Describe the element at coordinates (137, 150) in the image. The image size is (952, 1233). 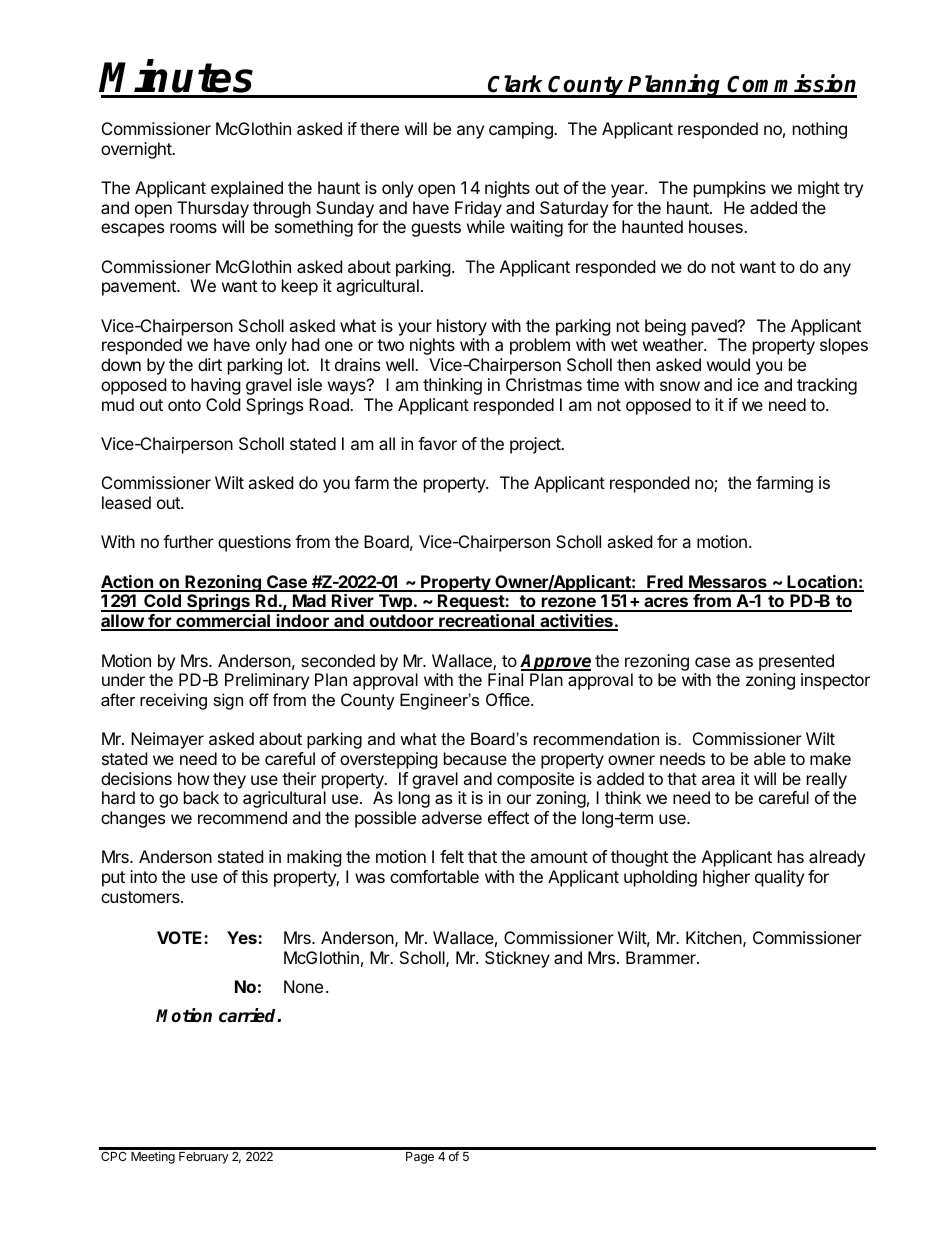
I see `overnight` at that location.
